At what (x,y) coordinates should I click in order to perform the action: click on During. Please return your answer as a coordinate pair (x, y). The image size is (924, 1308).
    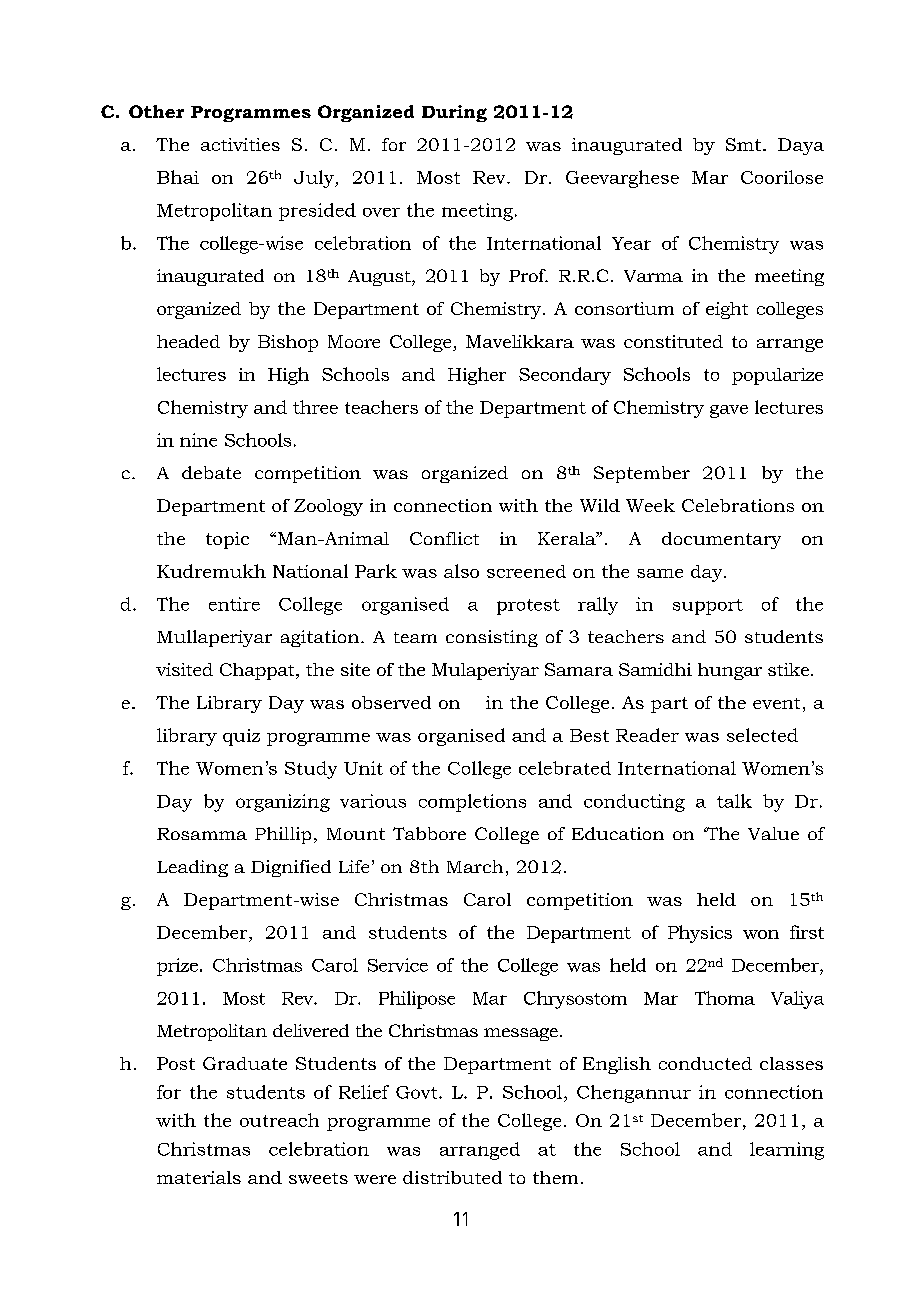
    Looking at the image, I should click on (454, 113).
